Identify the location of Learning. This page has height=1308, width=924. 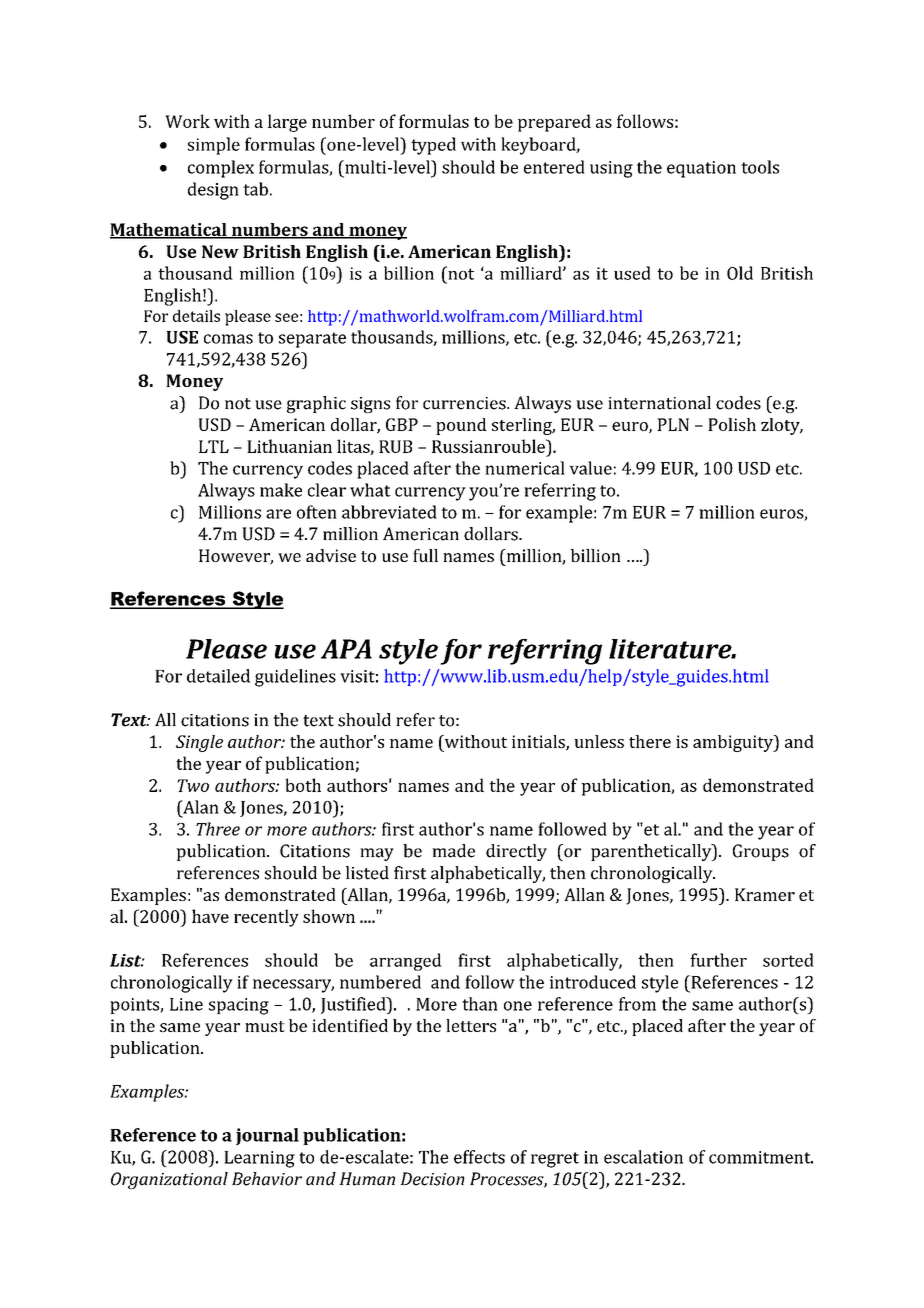
(259, 1159).
